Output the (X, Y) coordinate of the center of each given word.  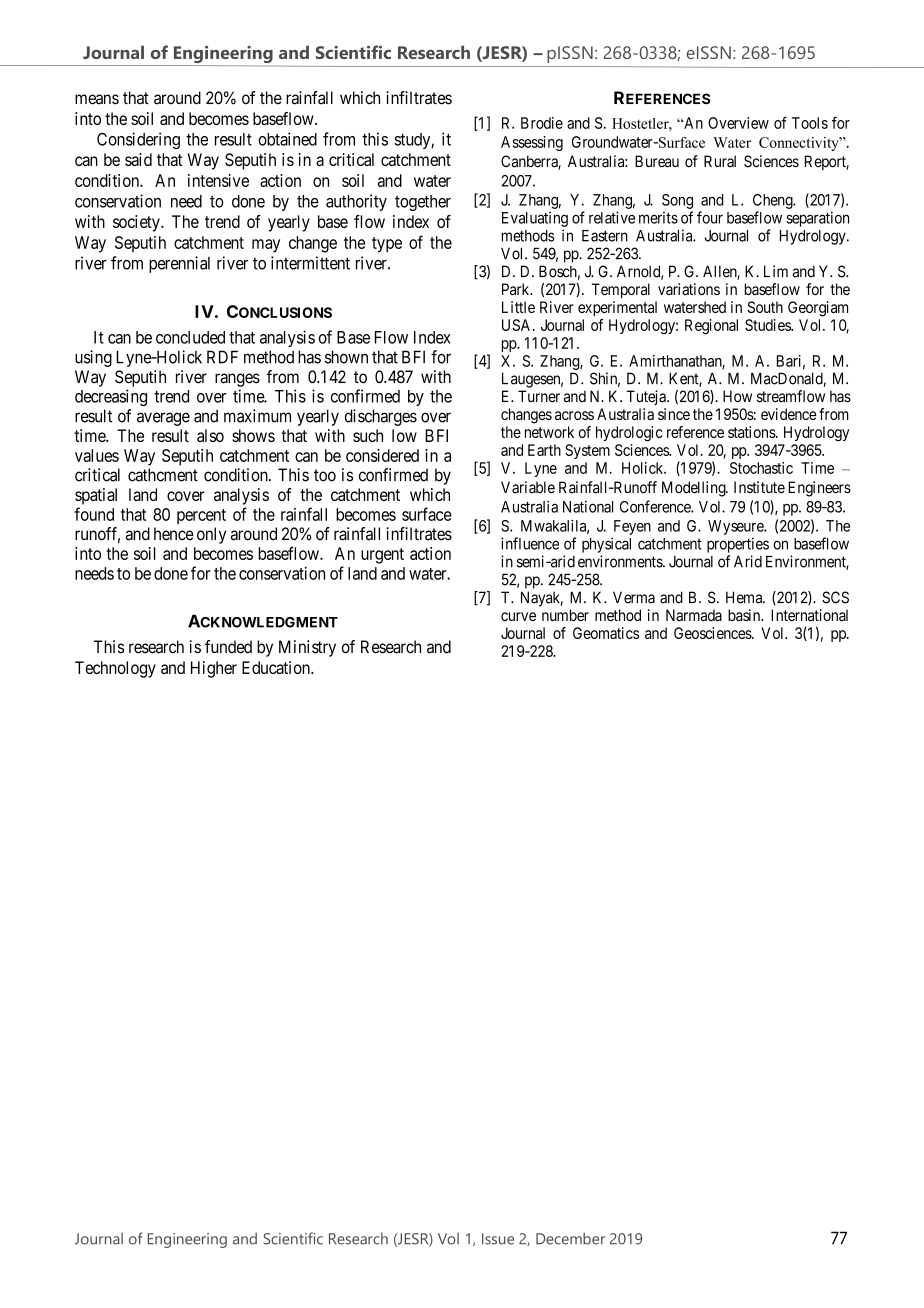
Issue (498, 1239)
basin (745, 615)
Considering (138, 140)
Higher (214, 669)
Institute (759, 487)
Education (277, 667)
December (570, 1238)
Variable (528, 487)
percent (201, 516)
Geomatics (606, 633)
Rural (720, 161)
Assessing (532, 143)
